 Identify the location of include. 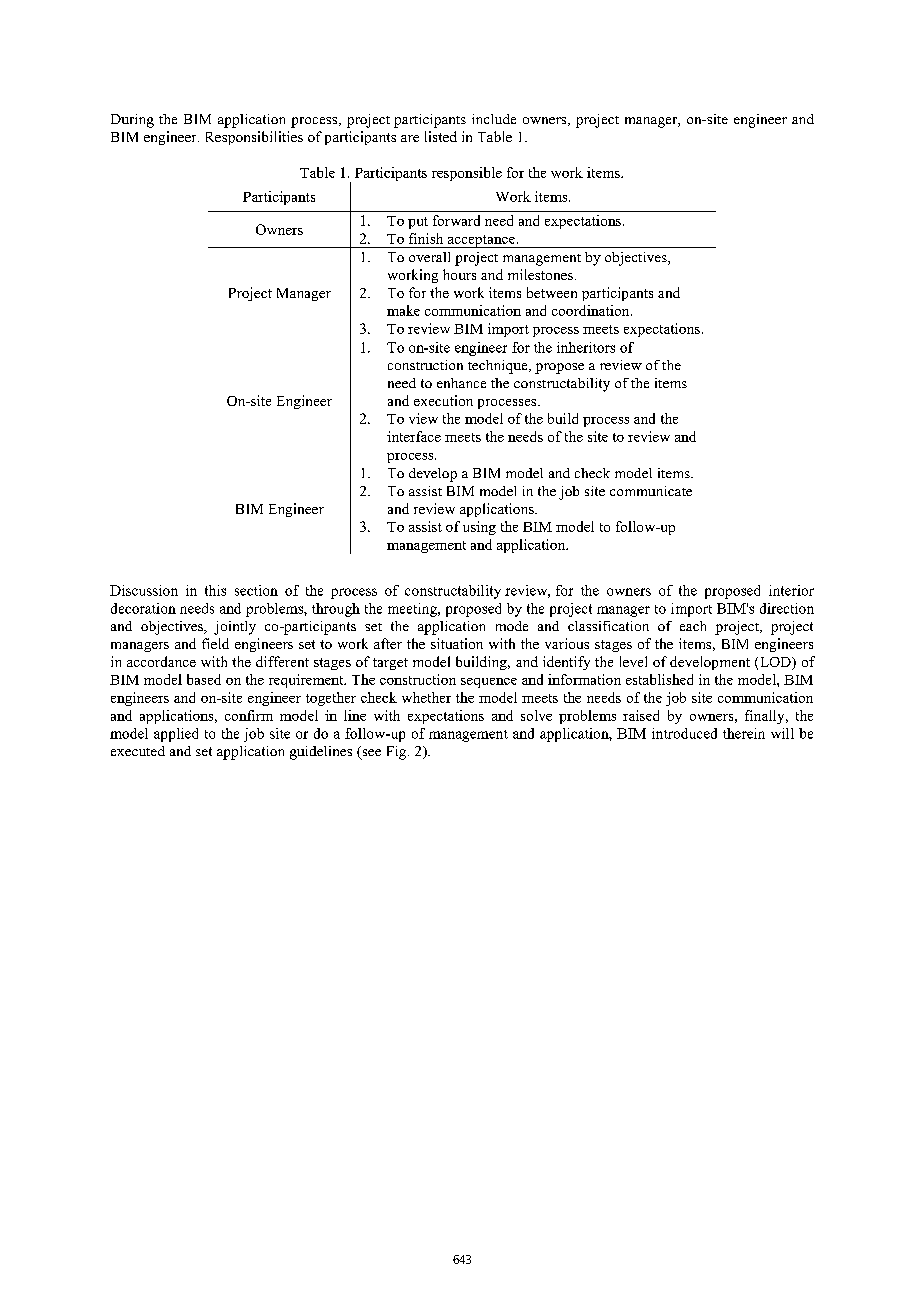
(494, 119).
